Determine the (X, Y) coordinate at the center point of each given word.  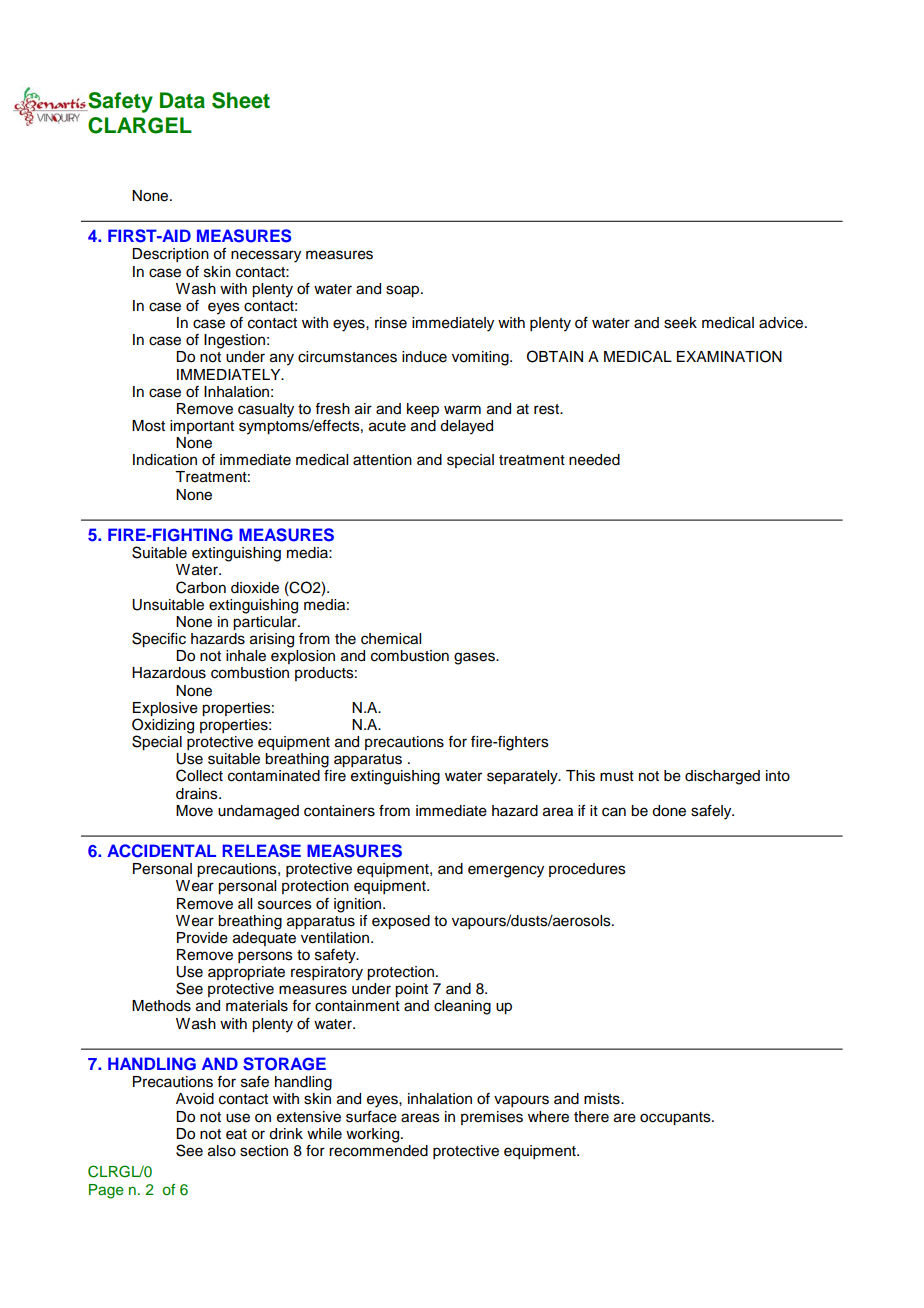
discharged (722, 777)
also (222, 1151)
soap (404, 291)
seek (680, 323)
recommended (378, 1149)
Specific (159, 639)
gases (475, 658)
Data (182, 100)
